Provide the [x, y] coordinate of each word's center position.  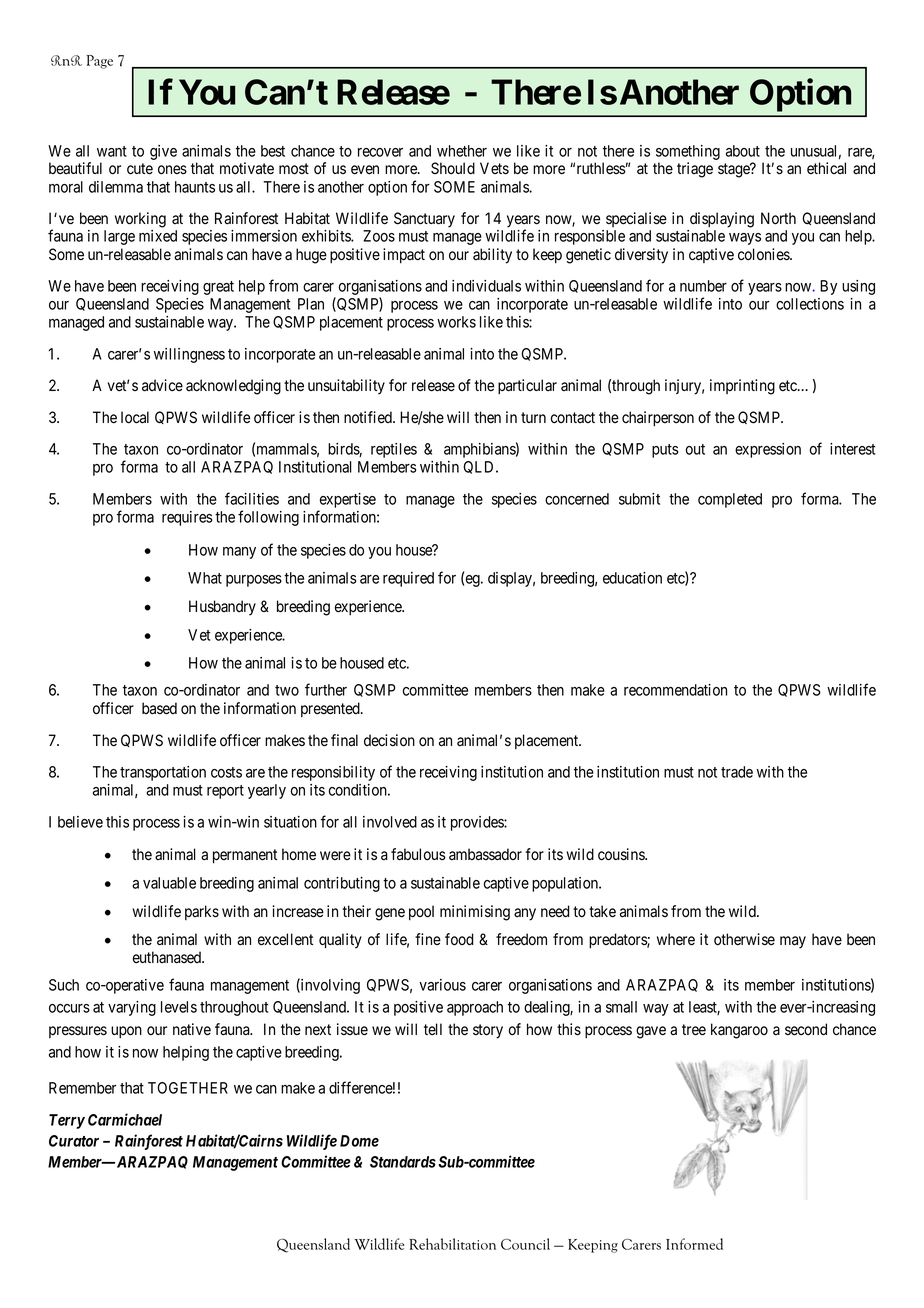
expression [768, 450]
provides [478, 823]
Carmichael [125, 1119]
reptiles [394, 450]
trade [737, 772]
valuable [169, 883]
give [163, 152]
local [135, 417]
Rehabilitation [452, 1244]
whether [462, 151]
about [743, 151]
